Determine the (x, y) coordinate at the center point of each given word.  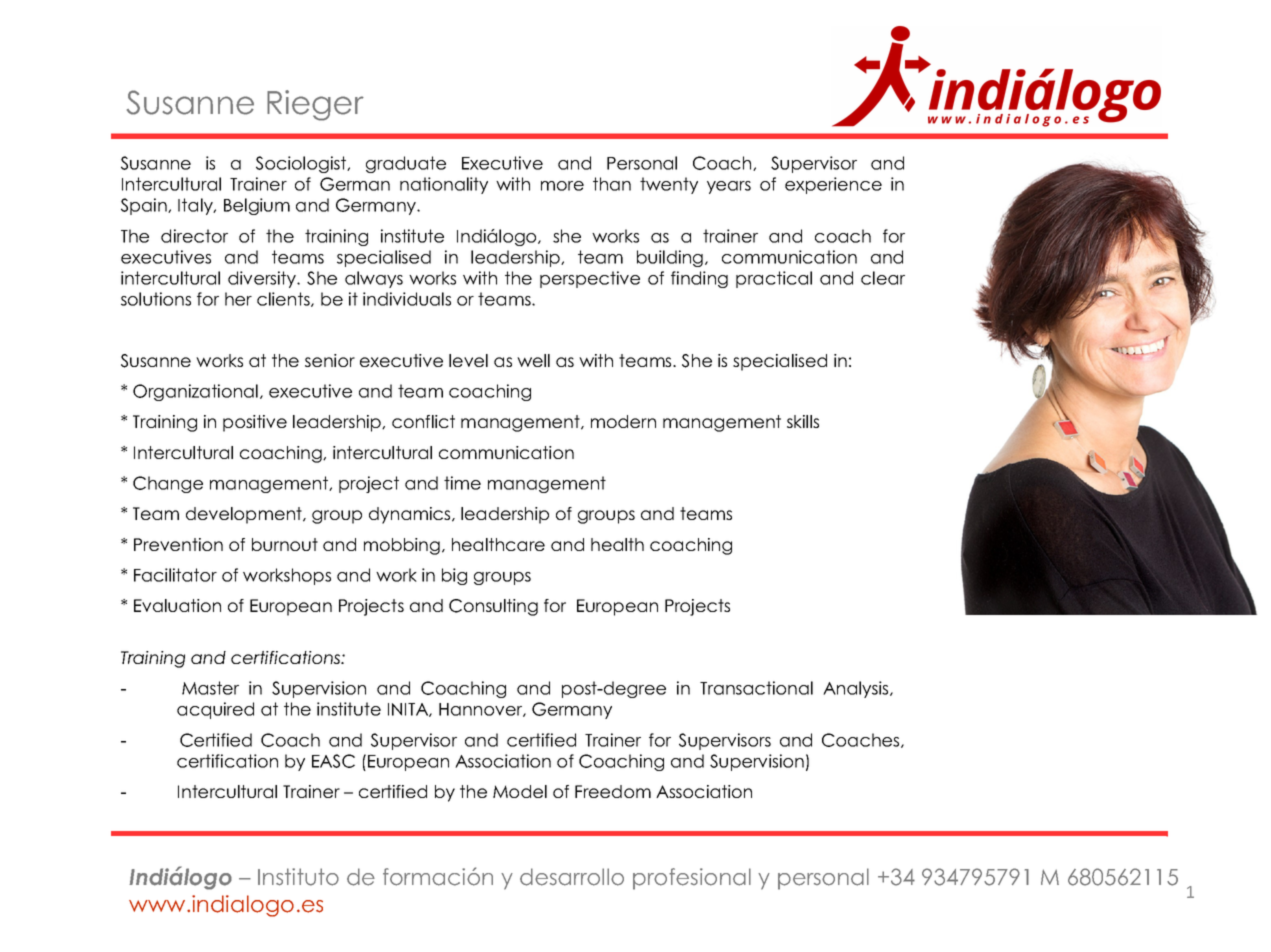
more (562, 186)
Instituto (298, 877)
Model (520, 791)
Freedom (613, 791)
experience (833, 185)
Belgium (257, 206)
